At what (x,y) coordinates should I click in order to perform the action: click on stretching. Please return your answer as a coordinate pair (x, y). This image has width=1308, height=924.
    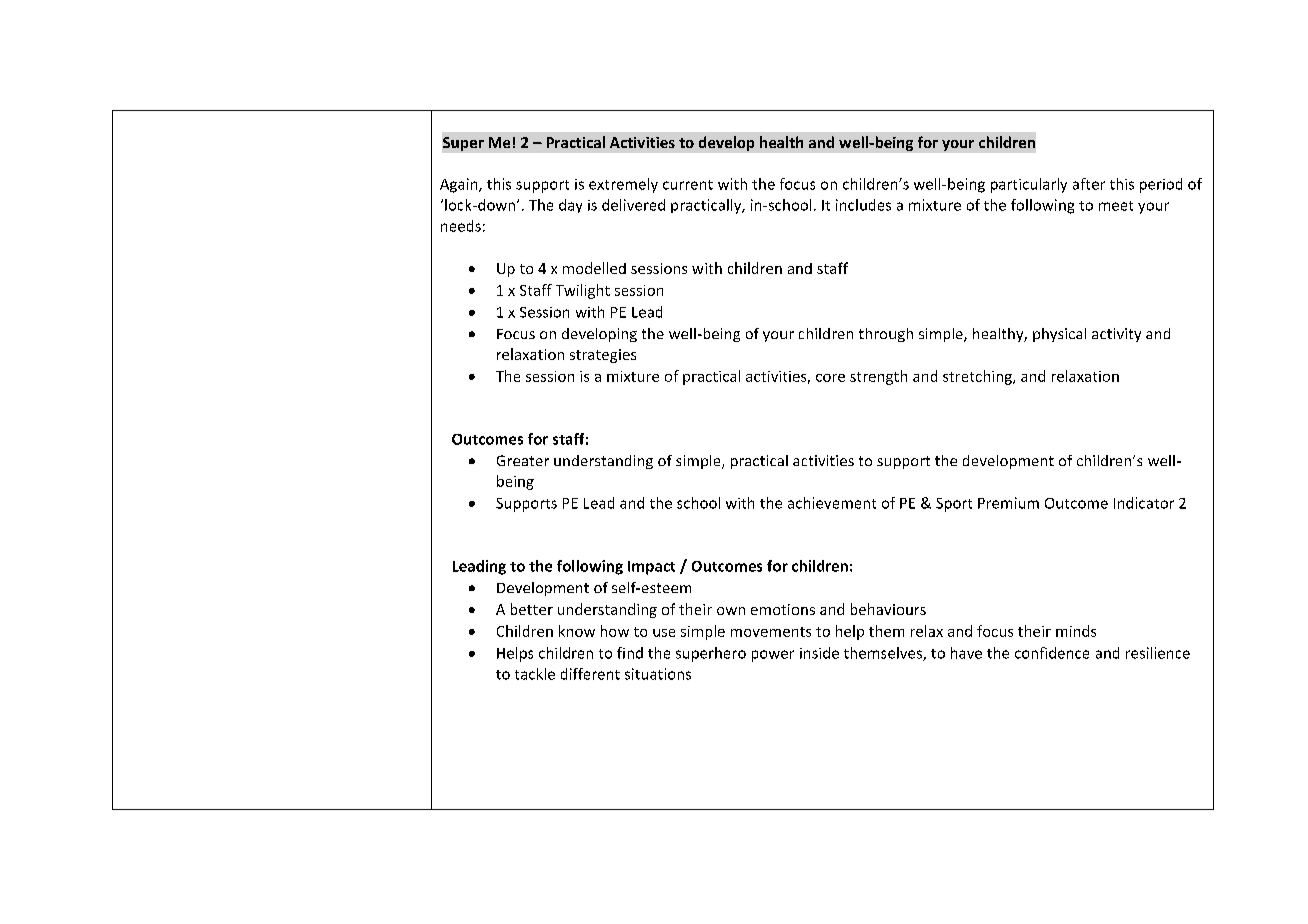
    Looking at the image, I should click on (978, 377).
